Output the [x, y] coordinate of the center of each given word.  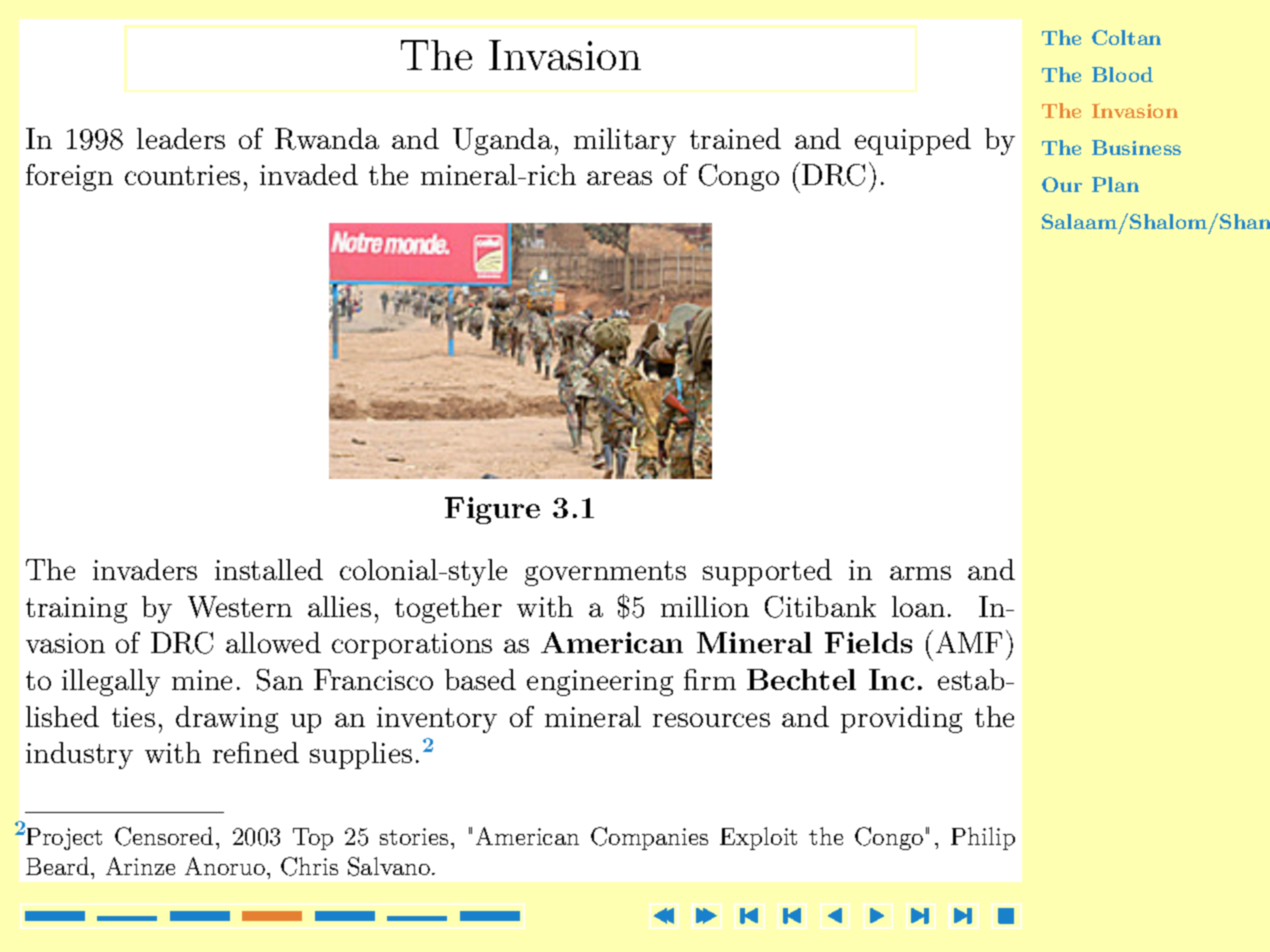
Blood [1122, 74]
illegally [111, 682]
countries [182, 175]
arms [920, 573]
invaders [145, 569]
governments [605, 573]
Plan [1115, 184]
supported [767, 572]
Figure [492, 510]
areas [619, 178]
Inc [891, 679]
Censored [164, 836]
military [625, 141]
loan [918, 606]
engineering [600, 683]
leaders [181, 138]
